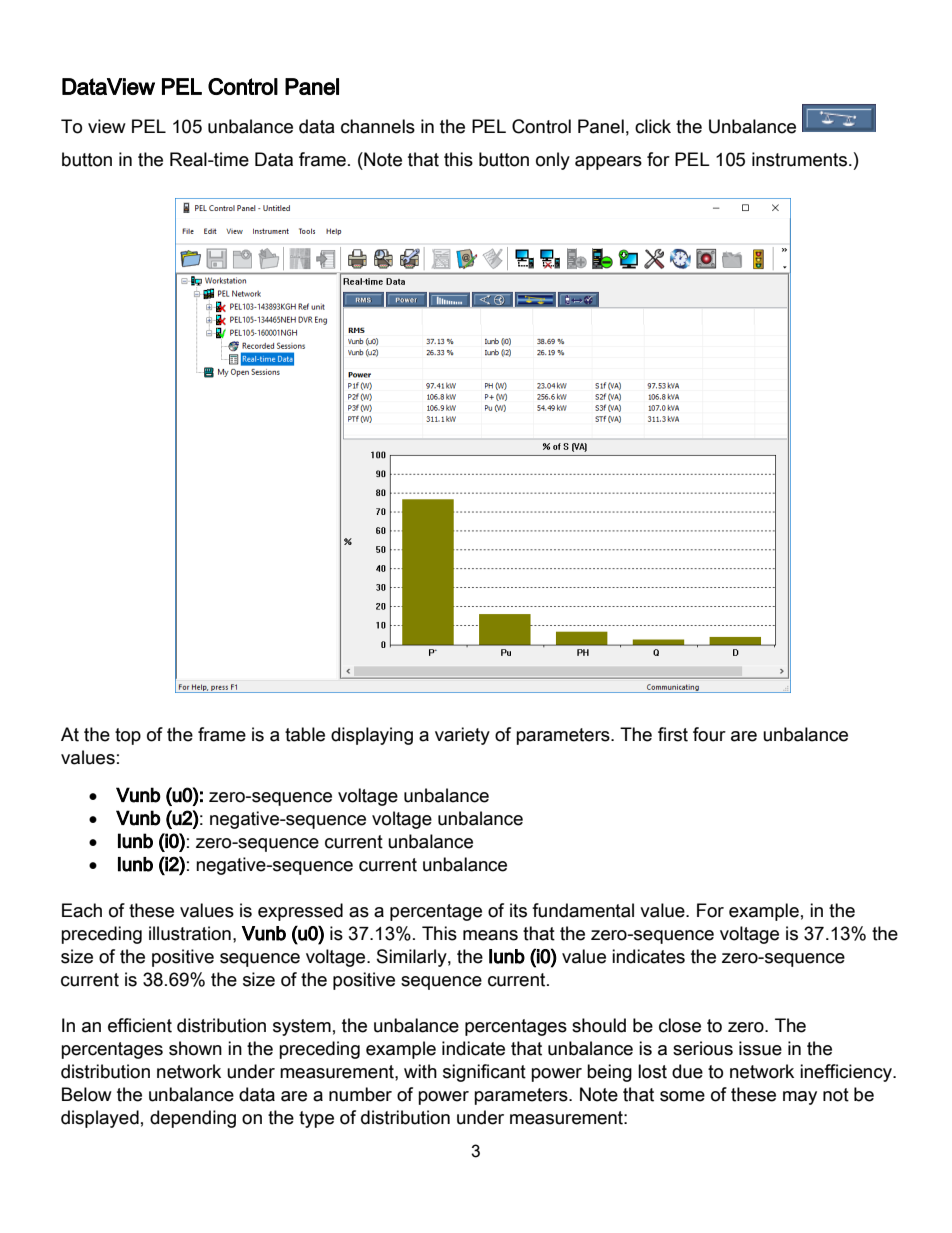 The image size is (952, 1233). Describe the element at coordinates (128, 736) in the screenshot. I see `top` at that location.
